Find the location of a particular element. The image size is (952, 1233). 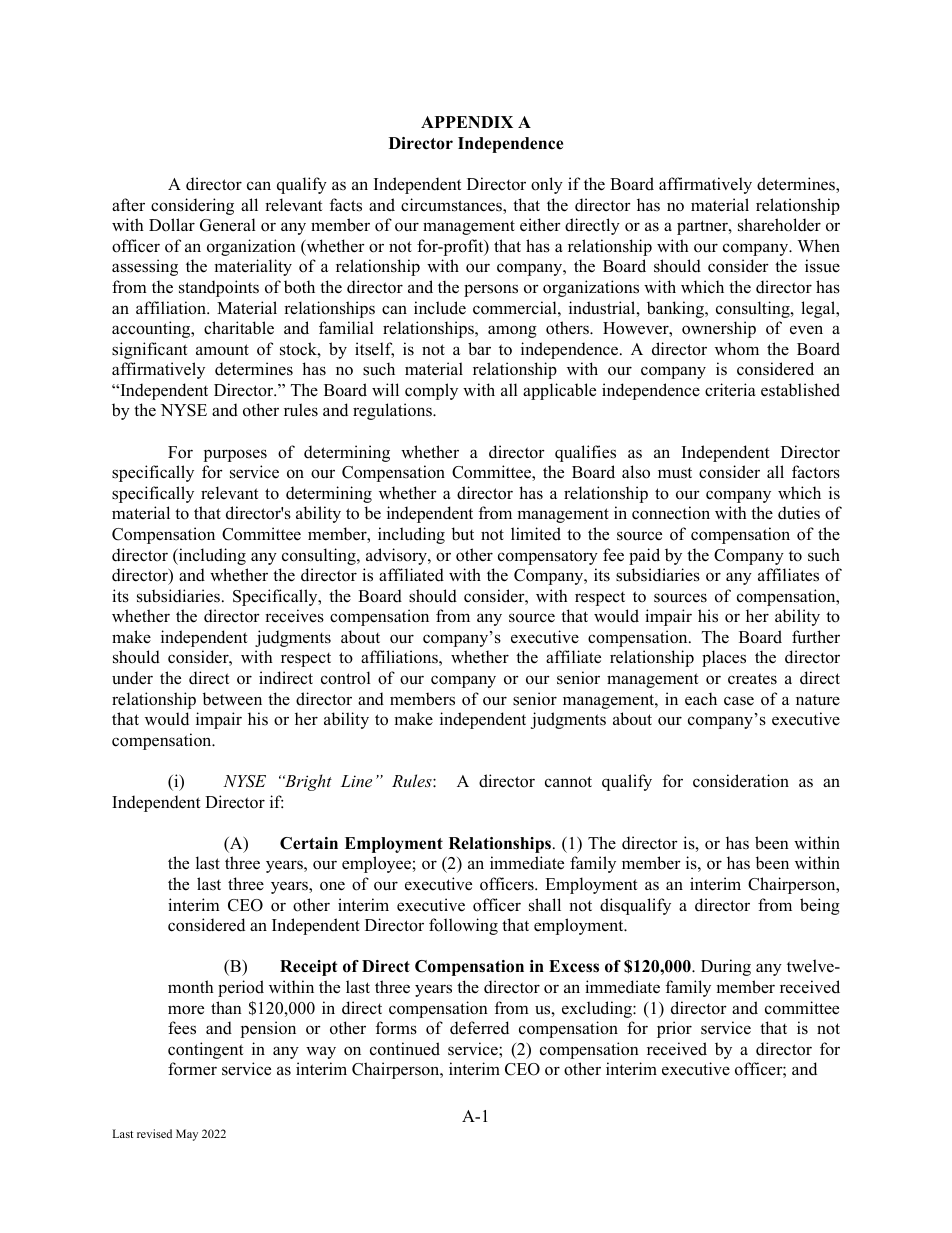

places is located at coordinates (724, 658).
